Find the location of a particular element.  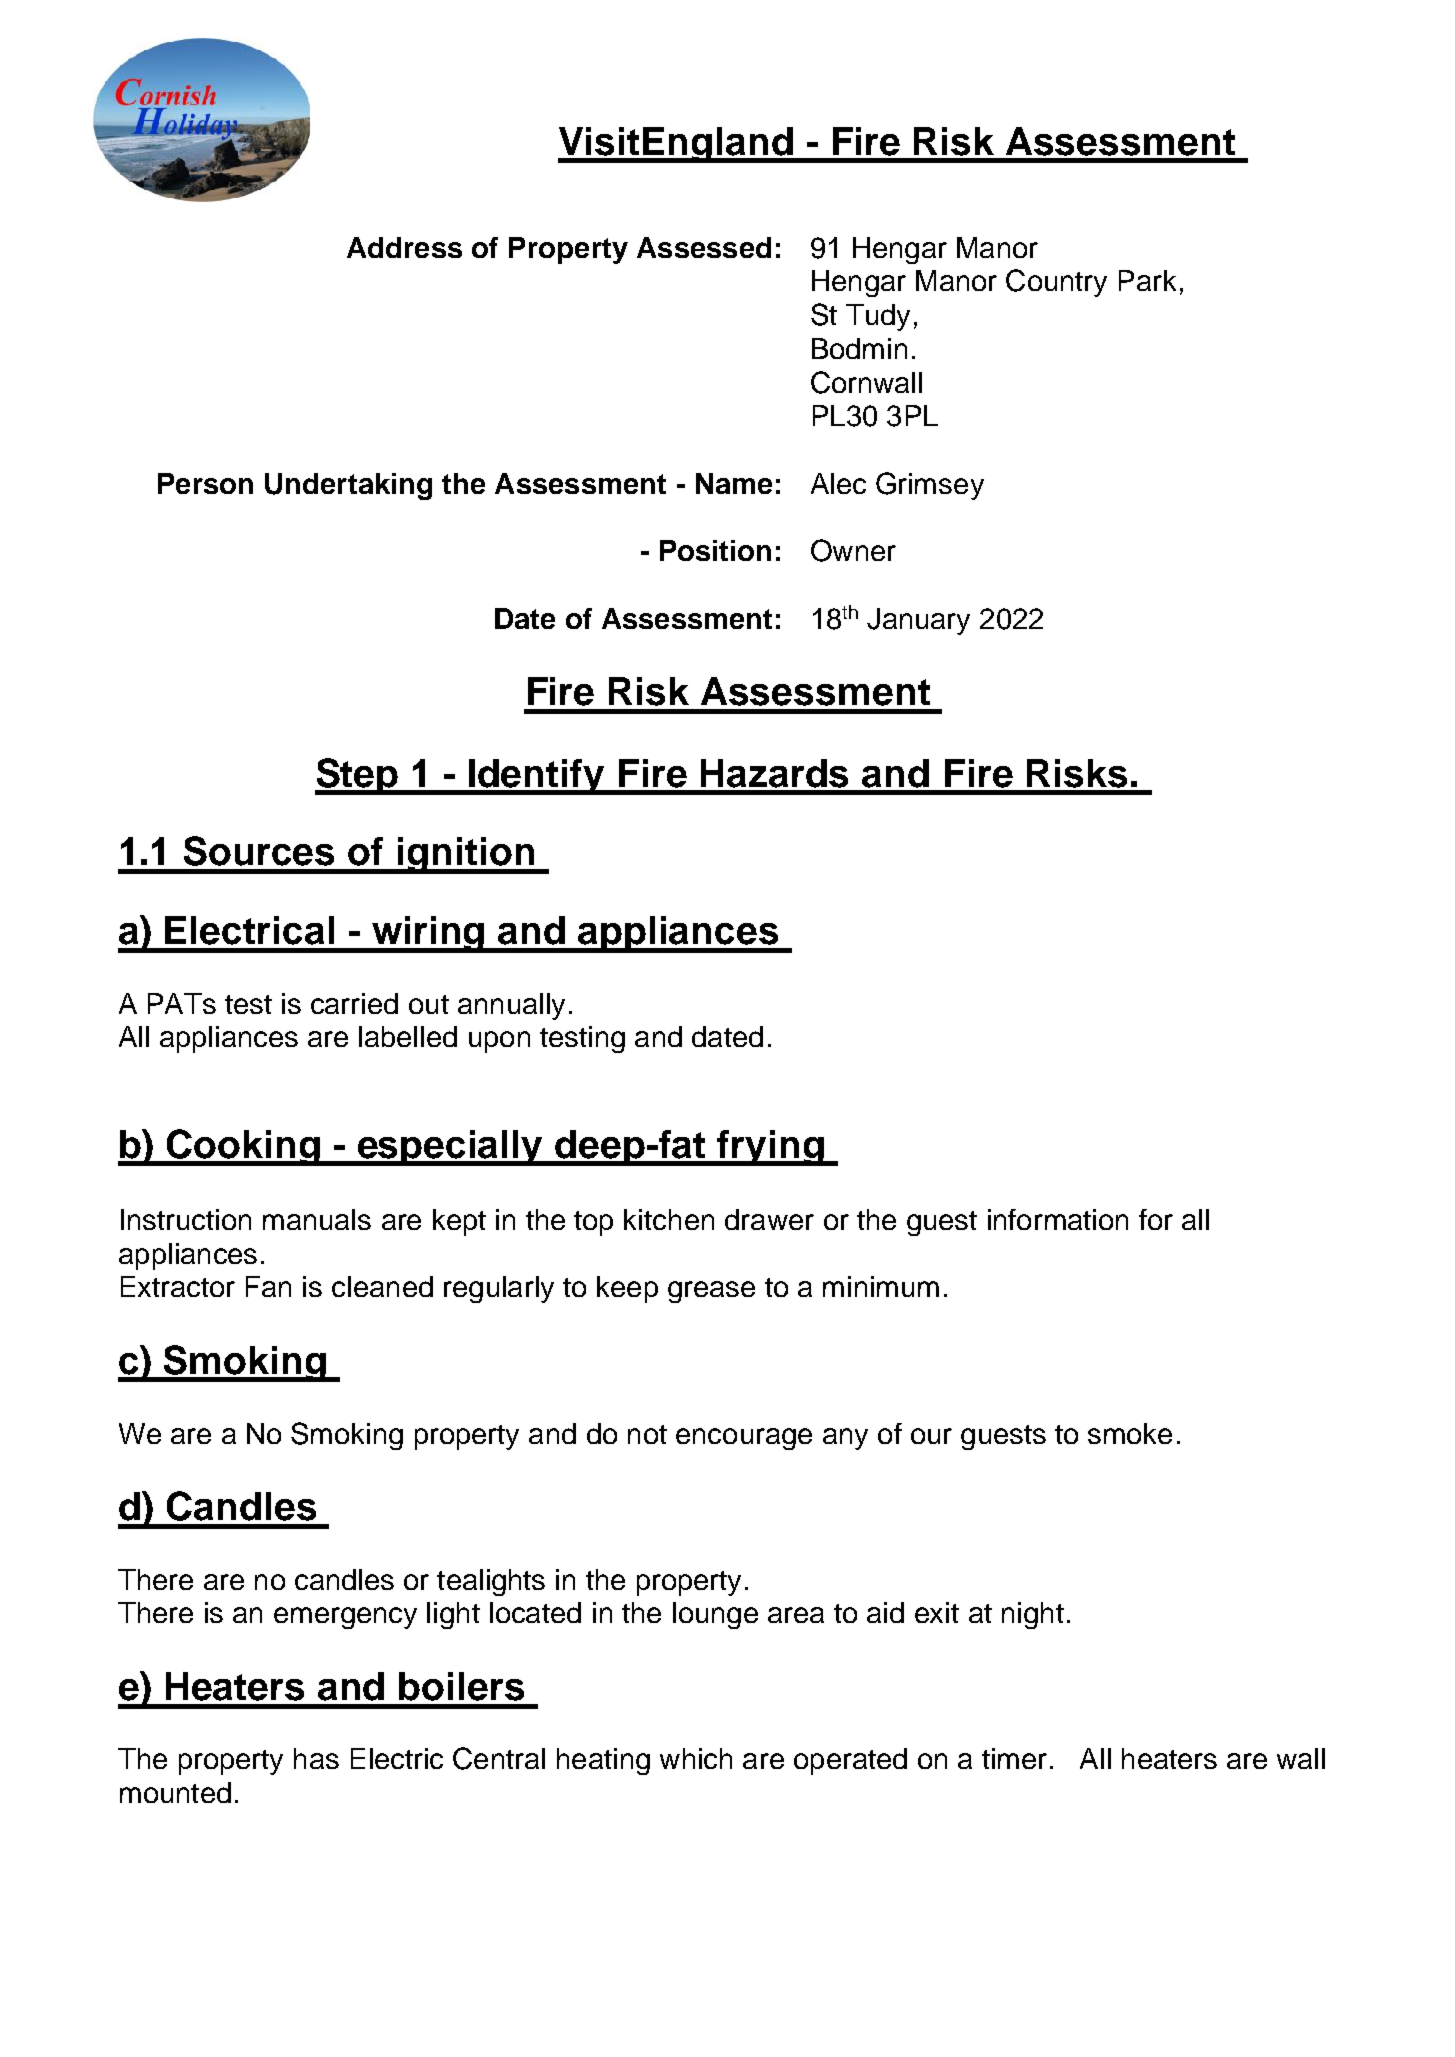

Step is located at coordinates (357, 776).
